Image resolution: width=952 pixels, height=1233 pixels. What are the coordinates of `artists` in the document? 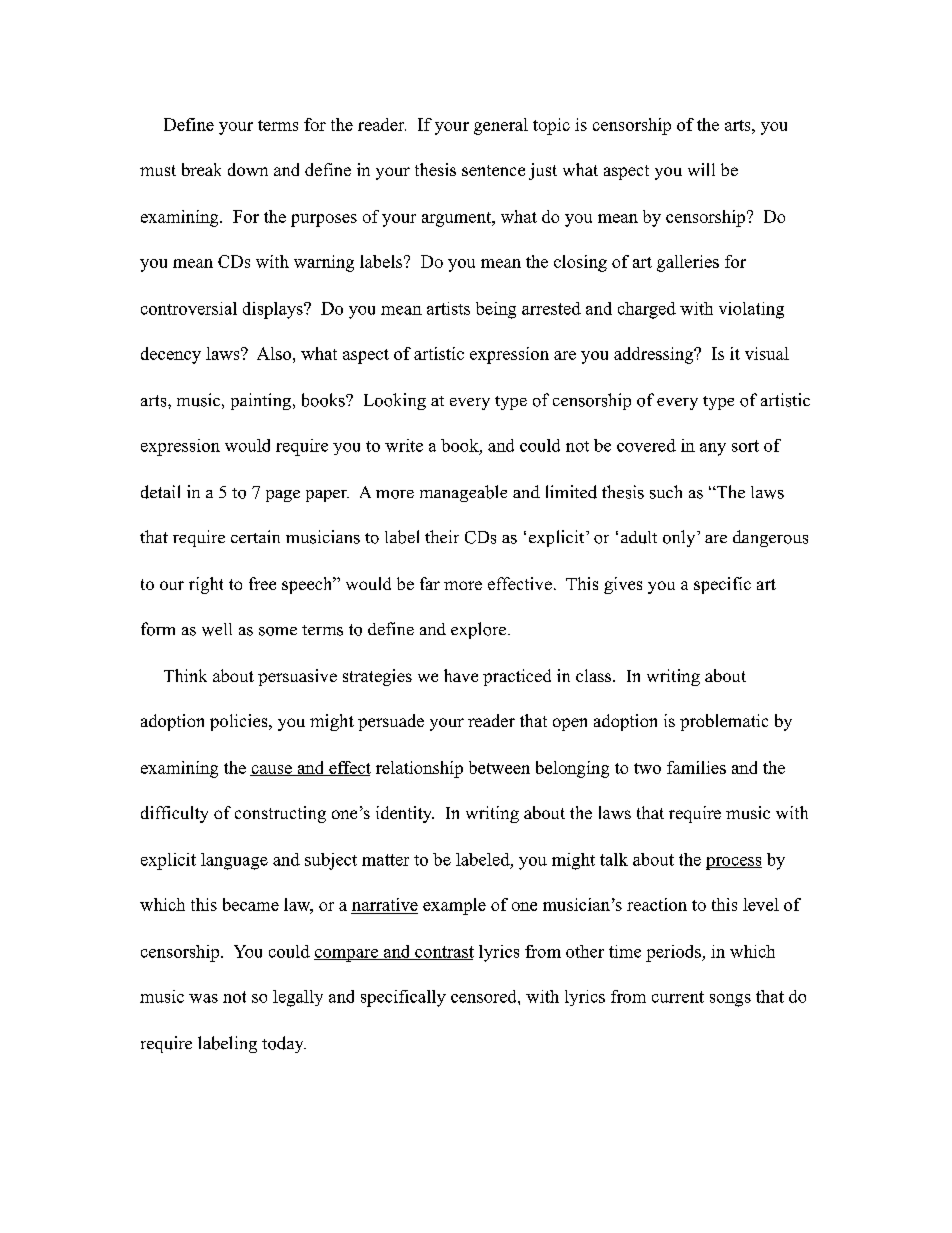 It's located at (448, 308).
